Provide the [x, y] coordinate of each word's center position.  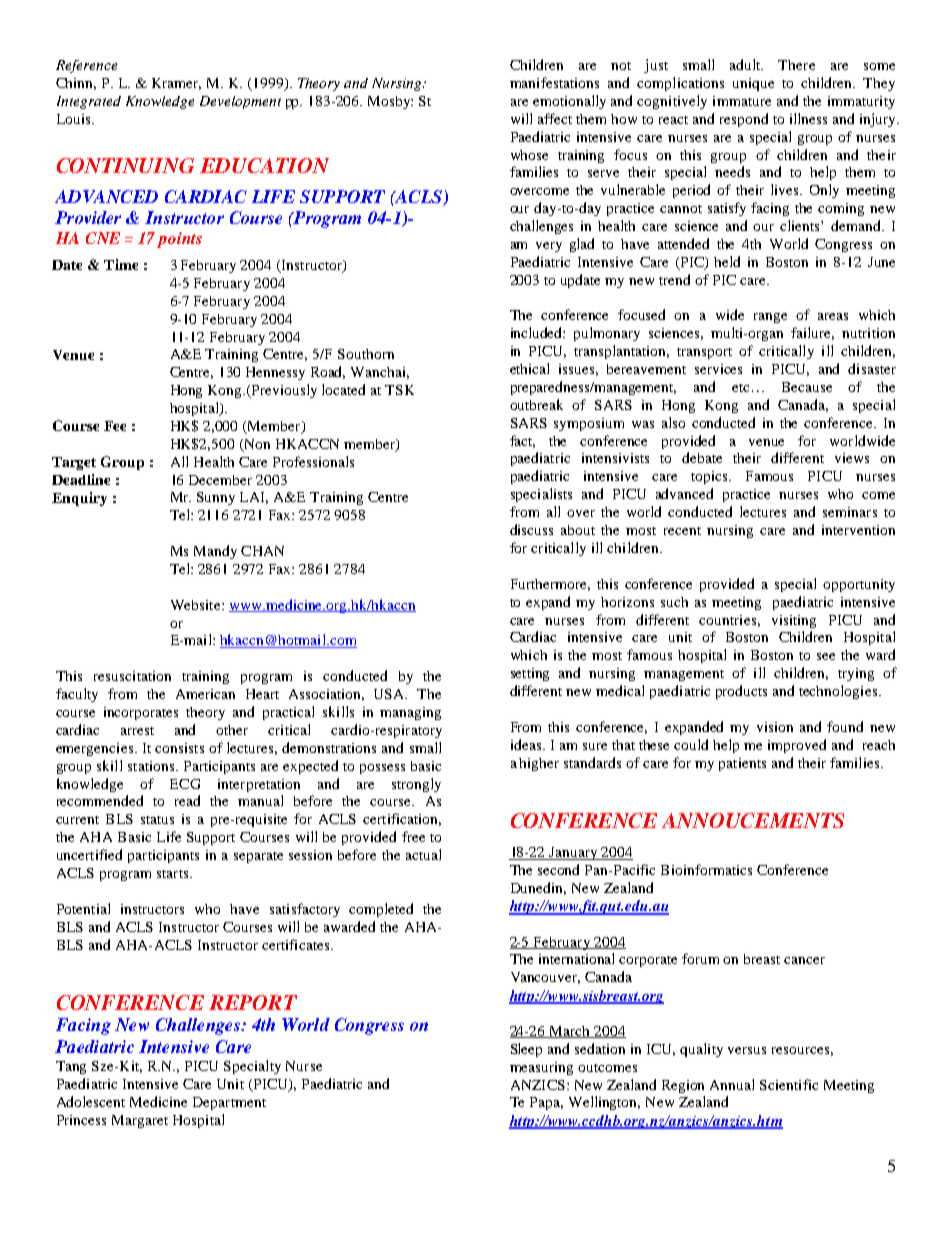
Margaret [140, 1121]
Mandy [215, 552]
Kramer [176, 84]
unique [753, 84]
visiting [794, 621]
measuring [541, 1068]
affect [555, 118]
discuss [531, 529]
